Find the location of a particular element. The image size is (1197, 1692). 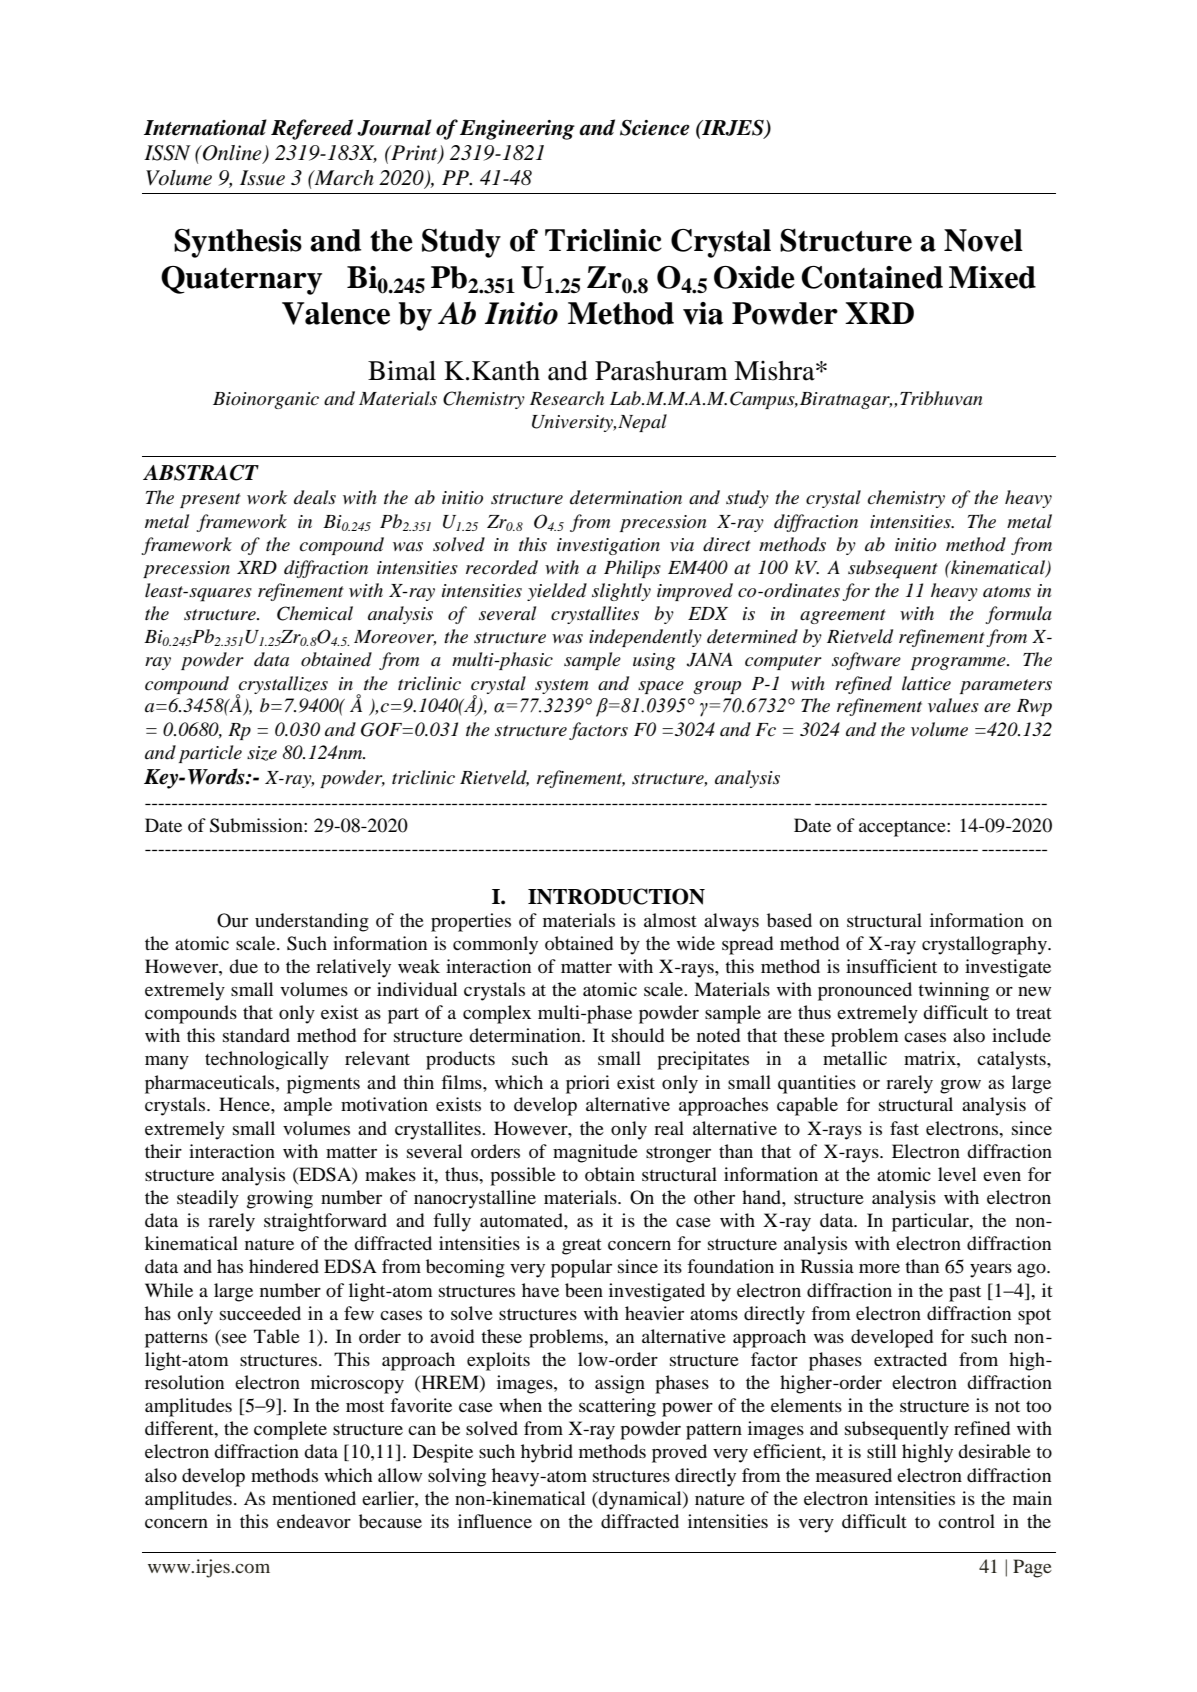

Science is located at coordinates (655, 128).
